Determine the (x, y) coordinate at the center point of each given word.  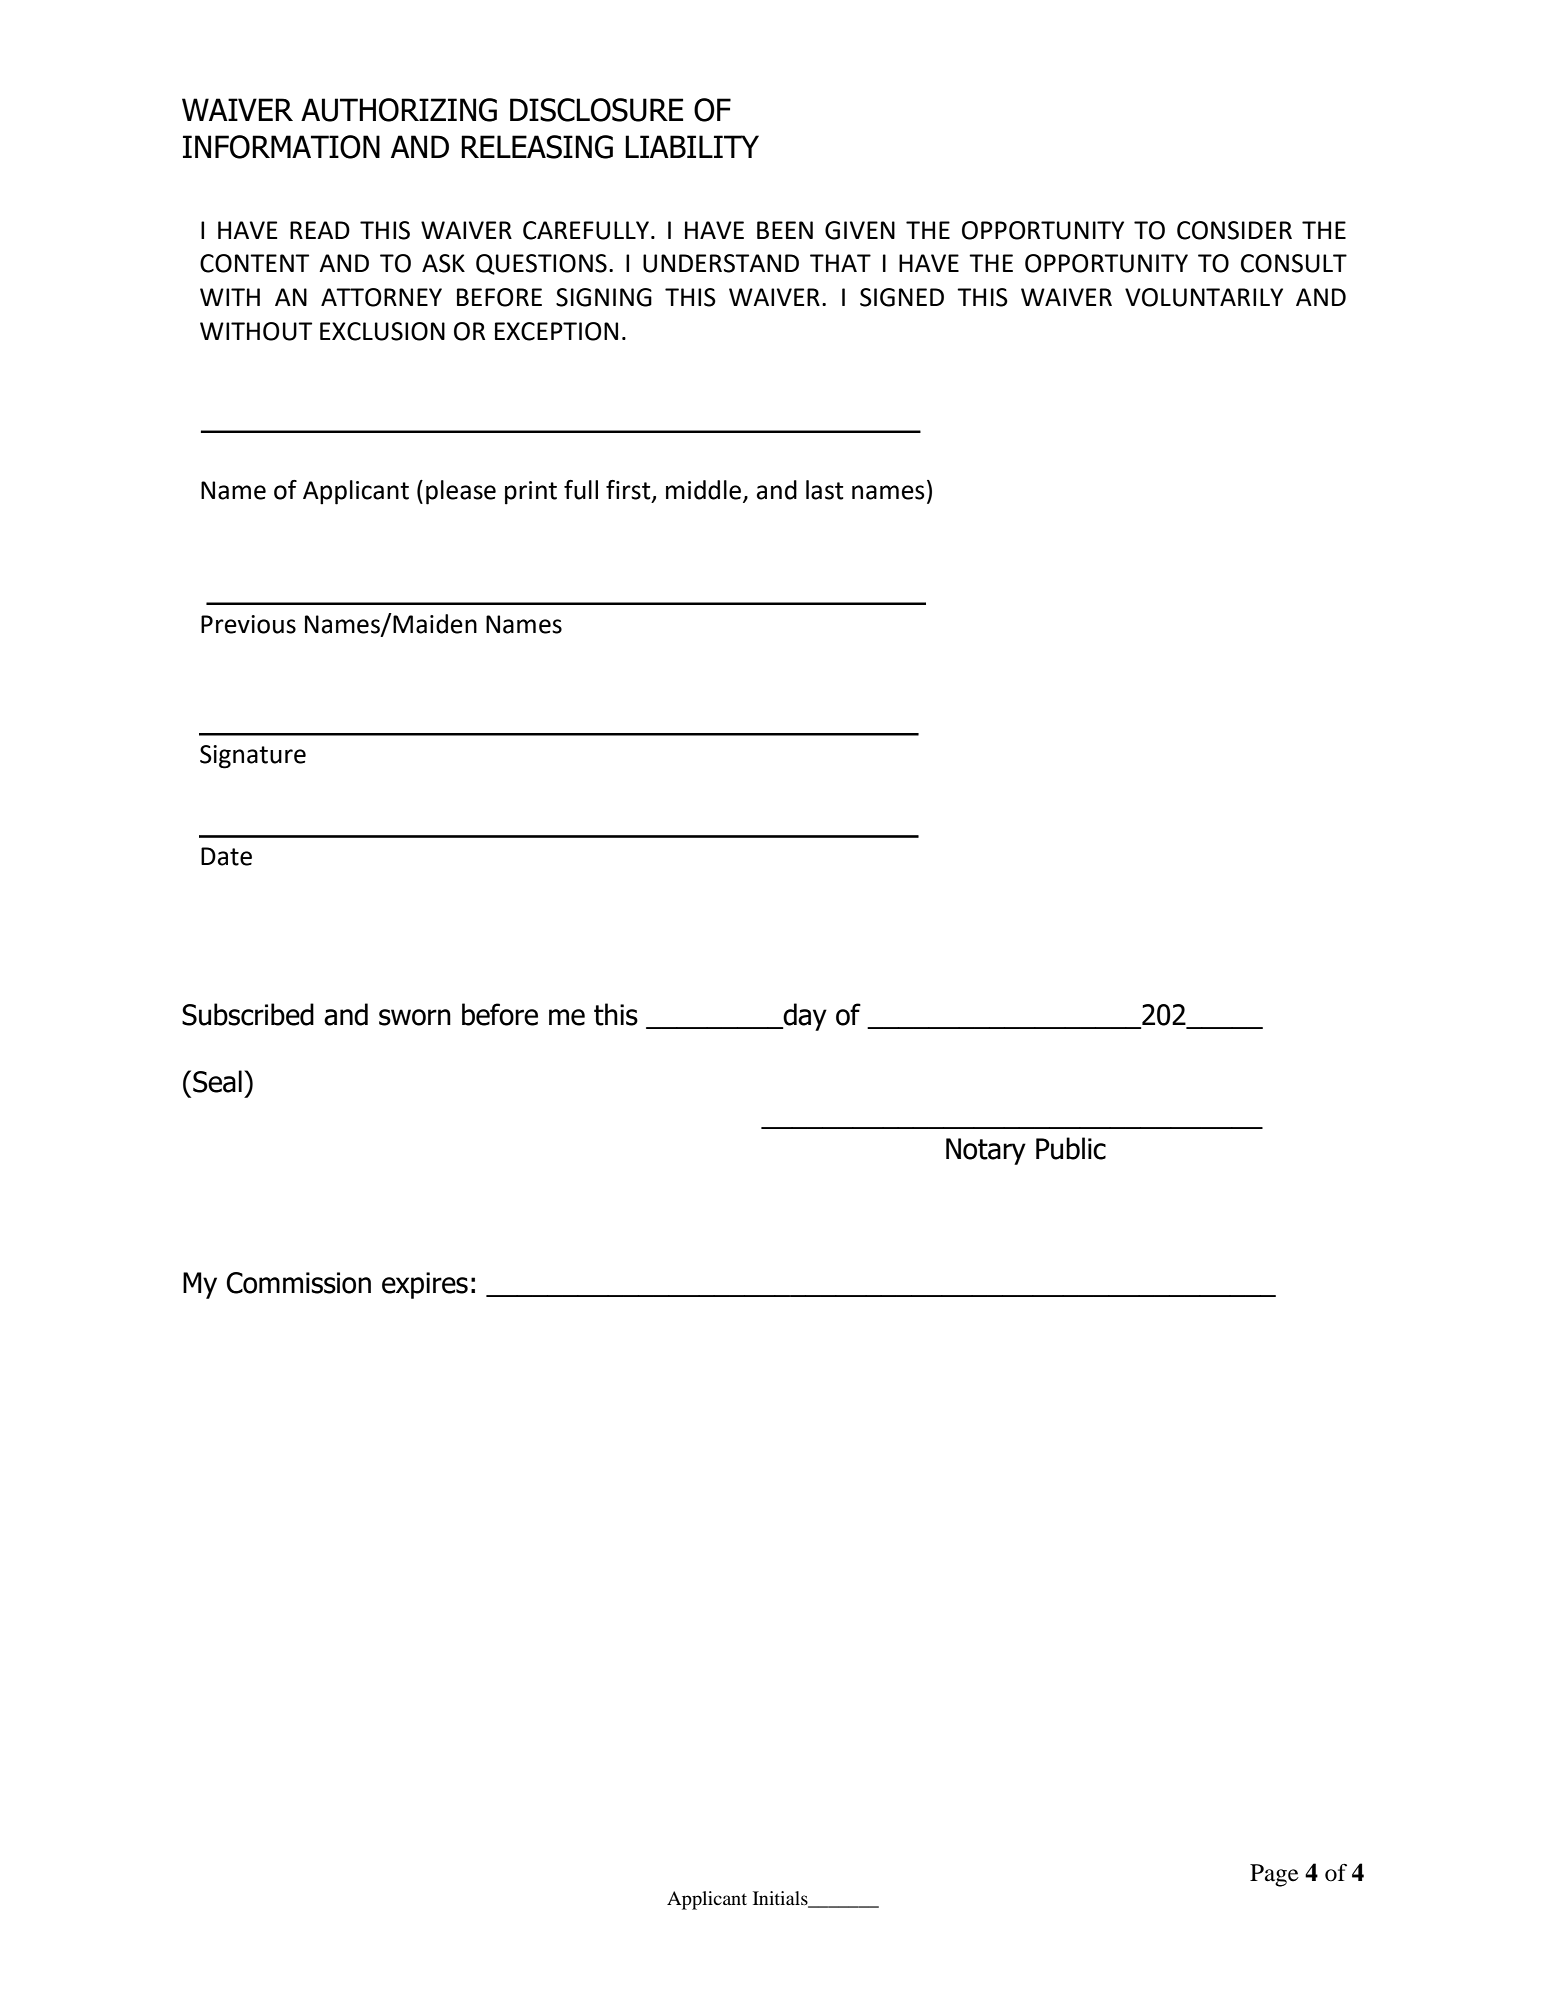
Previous (248, 624)
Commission (298, 1283)
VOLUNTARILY (1204, 297)
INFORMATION (281, 147)
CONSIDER (1234, 230)
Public (1071, 1148)
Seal (217, 1081)
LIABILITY (692, 146)
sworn (415, 1017)
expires (425, 1285)
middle (705, 491)
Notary (986, 1151)
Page (1274, 1875)
